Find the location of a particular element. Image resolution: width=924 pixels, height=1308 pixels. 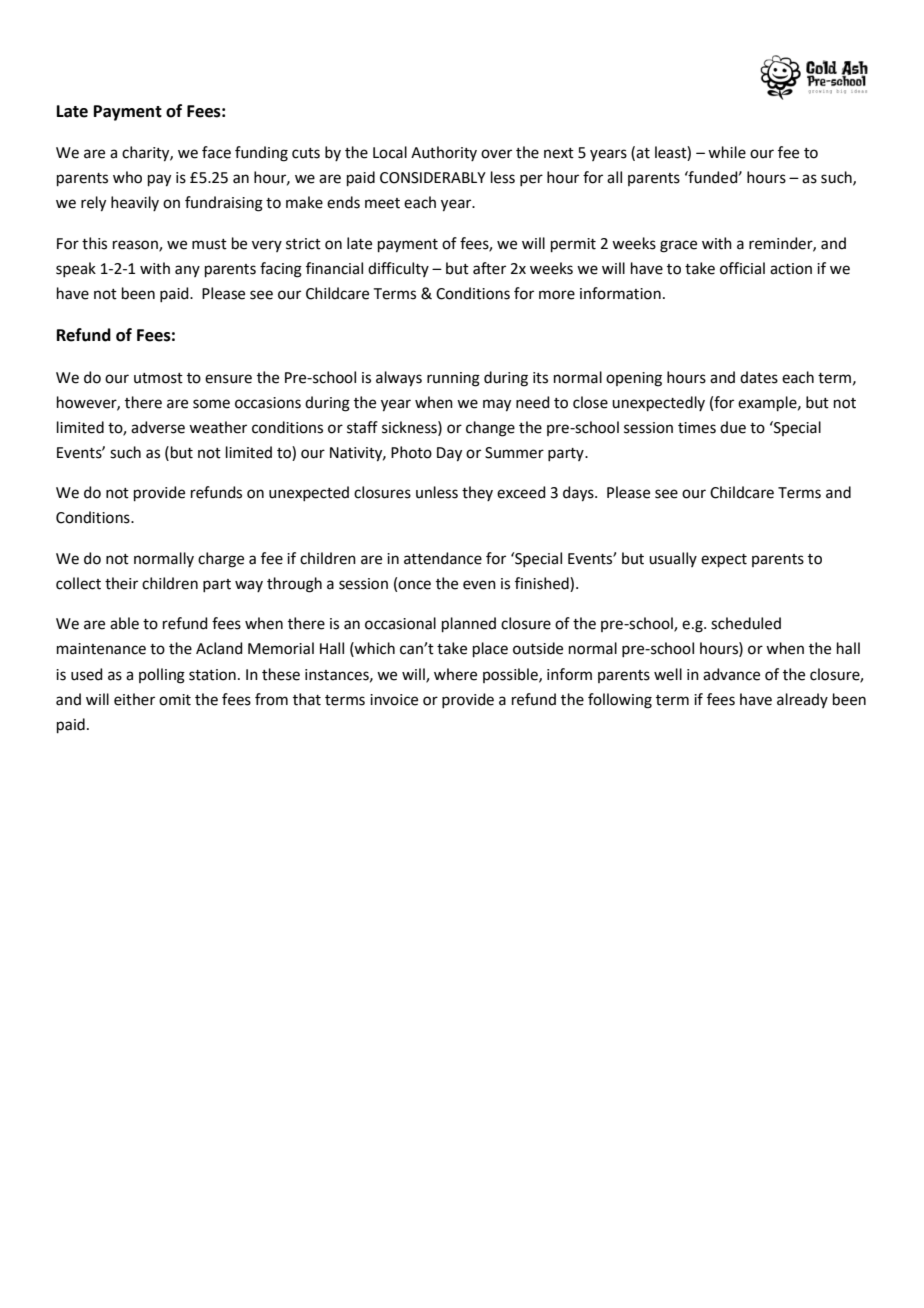

CONSIDERABLY is located at coordinates (433, 178).
